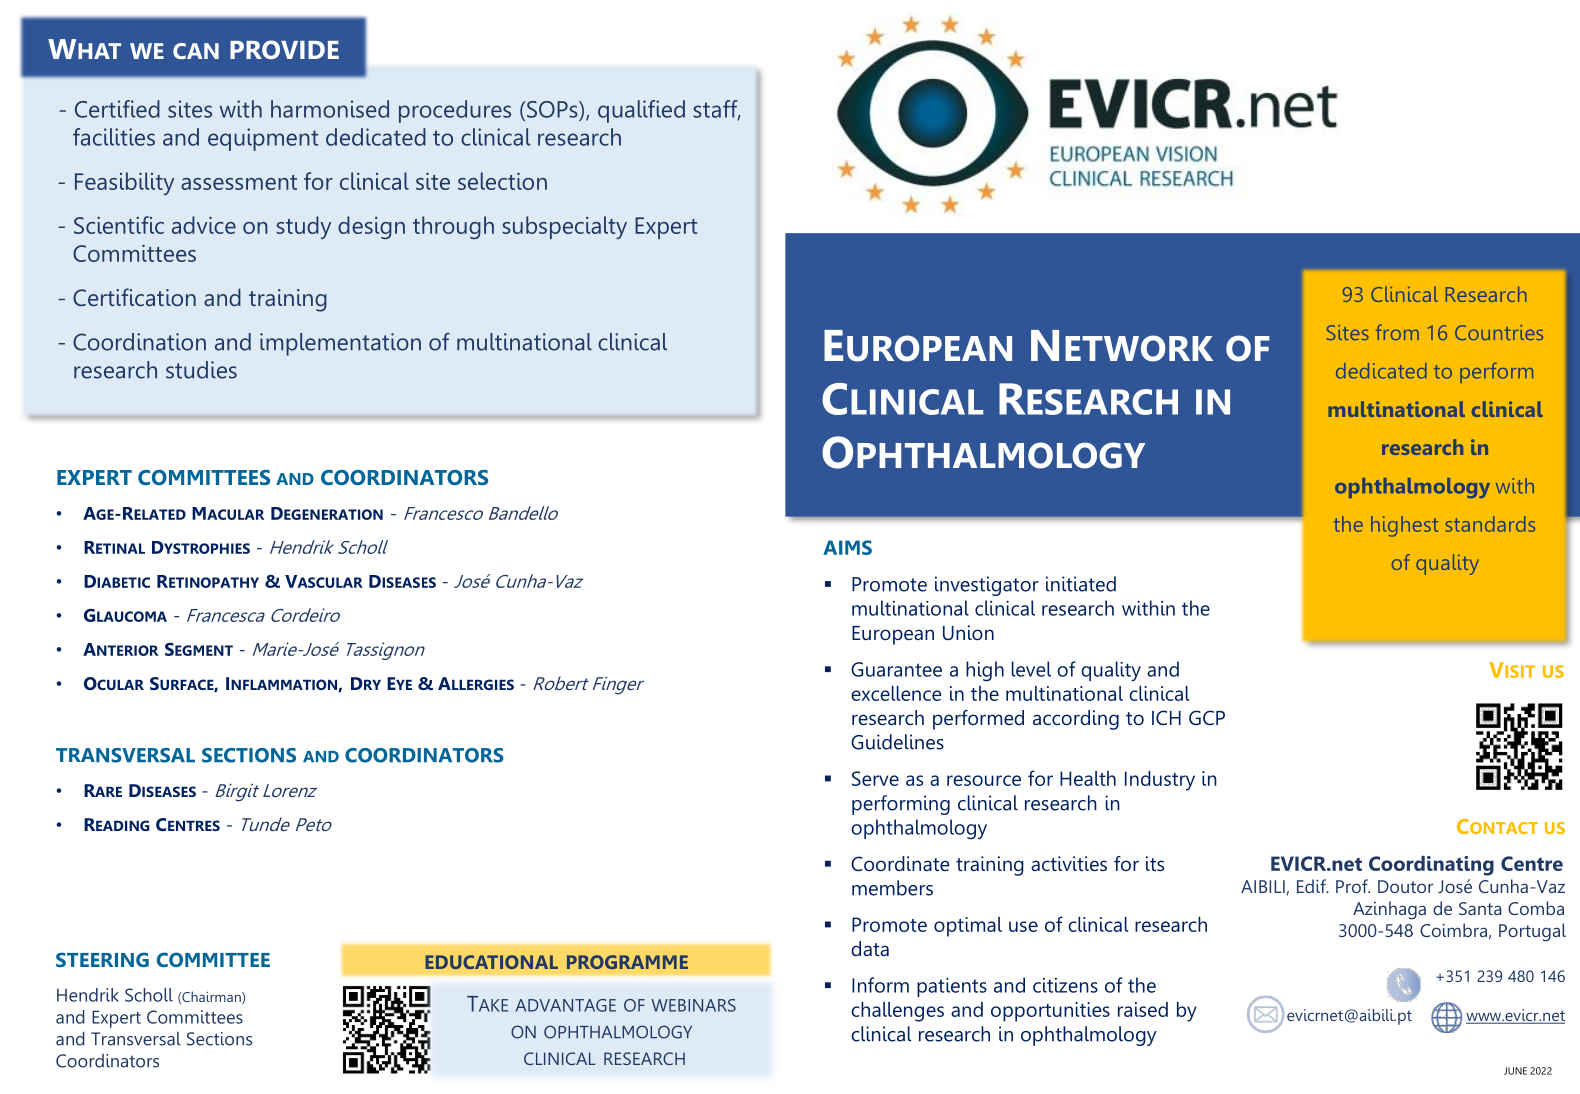 The height and width of the document is (1094, 1580). I want to click on Guarantee, so click(896, 669).
